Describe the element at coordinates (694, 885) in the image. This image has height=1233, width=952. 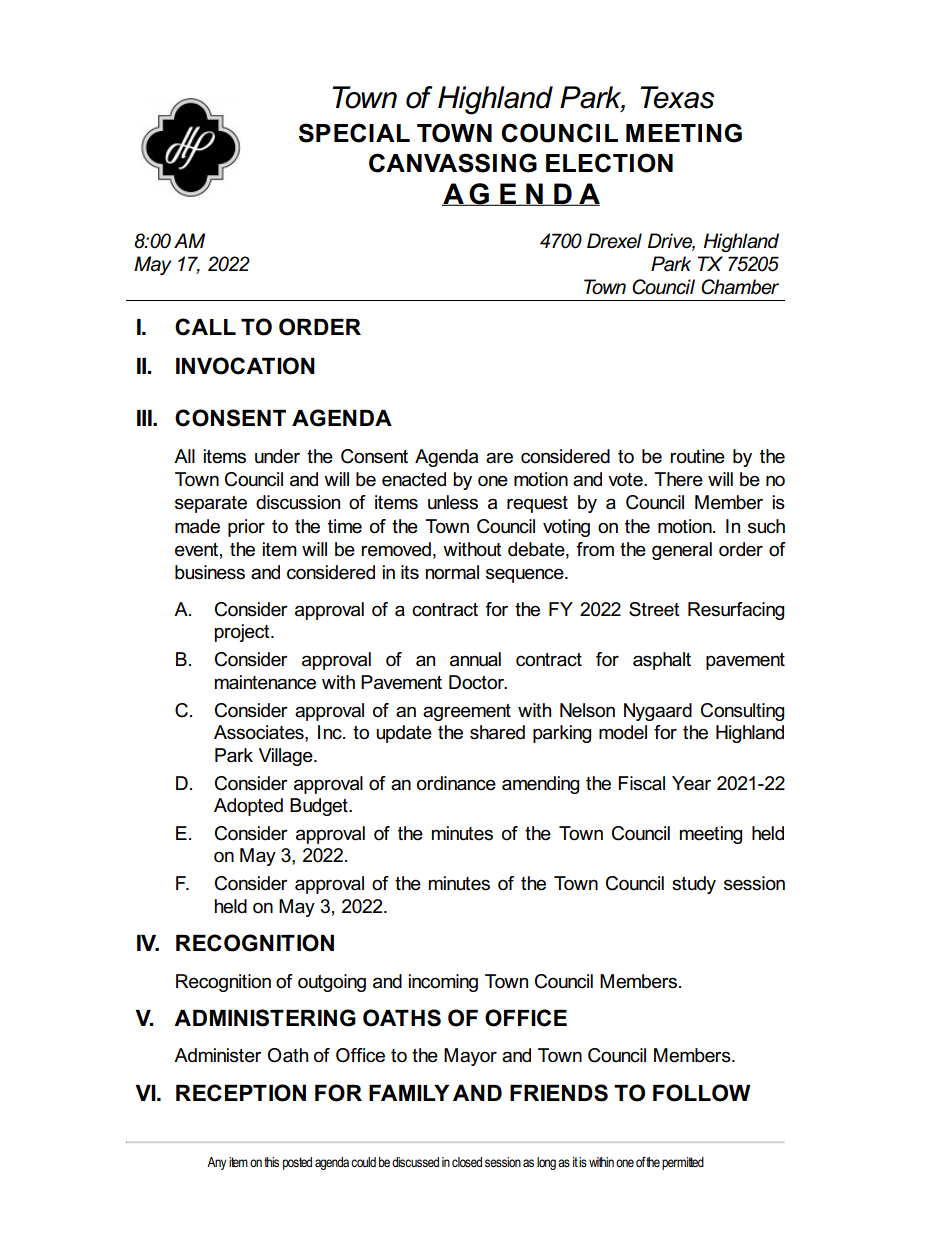
I see `study` at that location.
